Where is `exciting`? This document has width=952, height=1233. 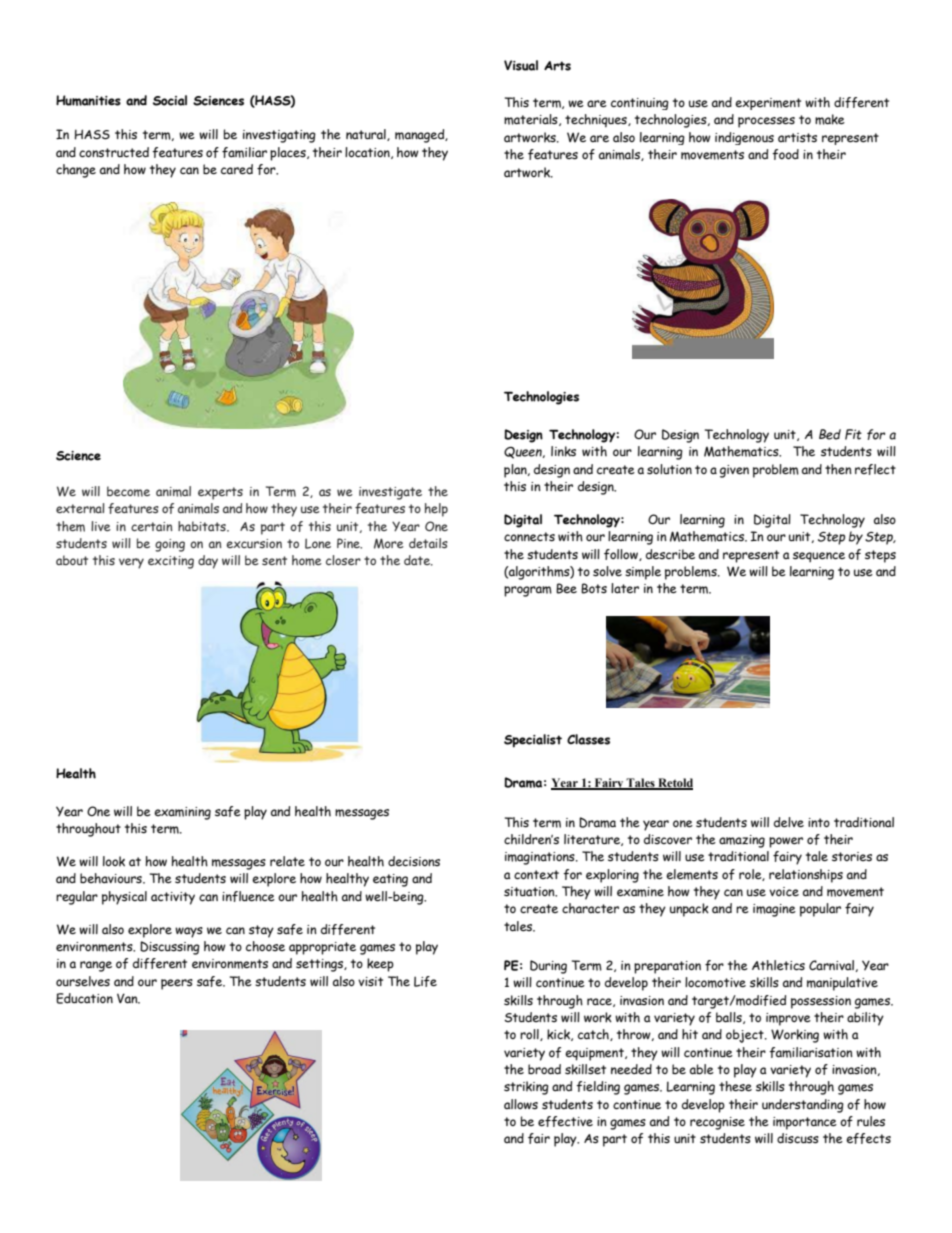
exciting is located at coordinates (171, 562).
